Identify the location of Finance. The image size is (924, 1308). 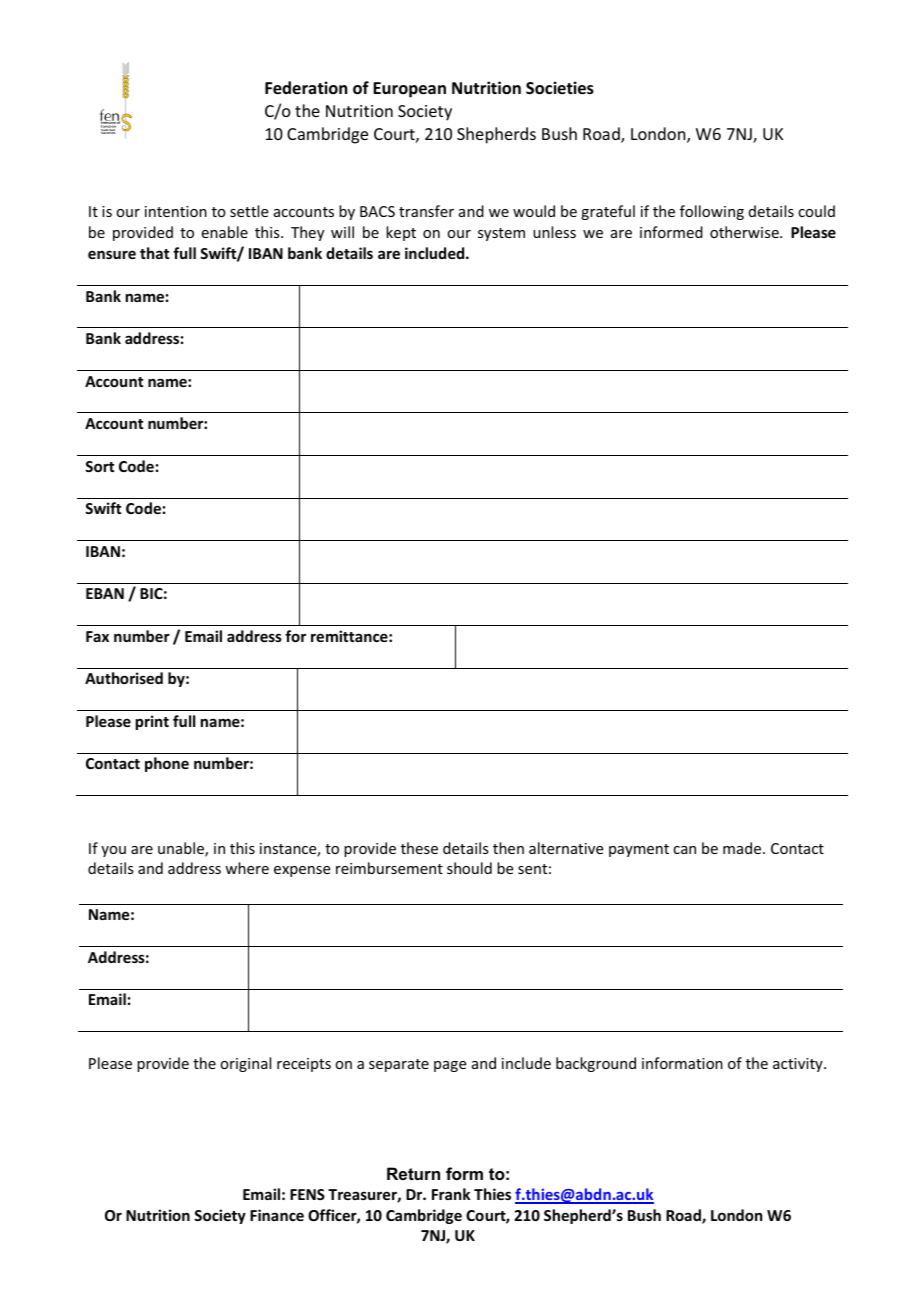
(277, 1215).
